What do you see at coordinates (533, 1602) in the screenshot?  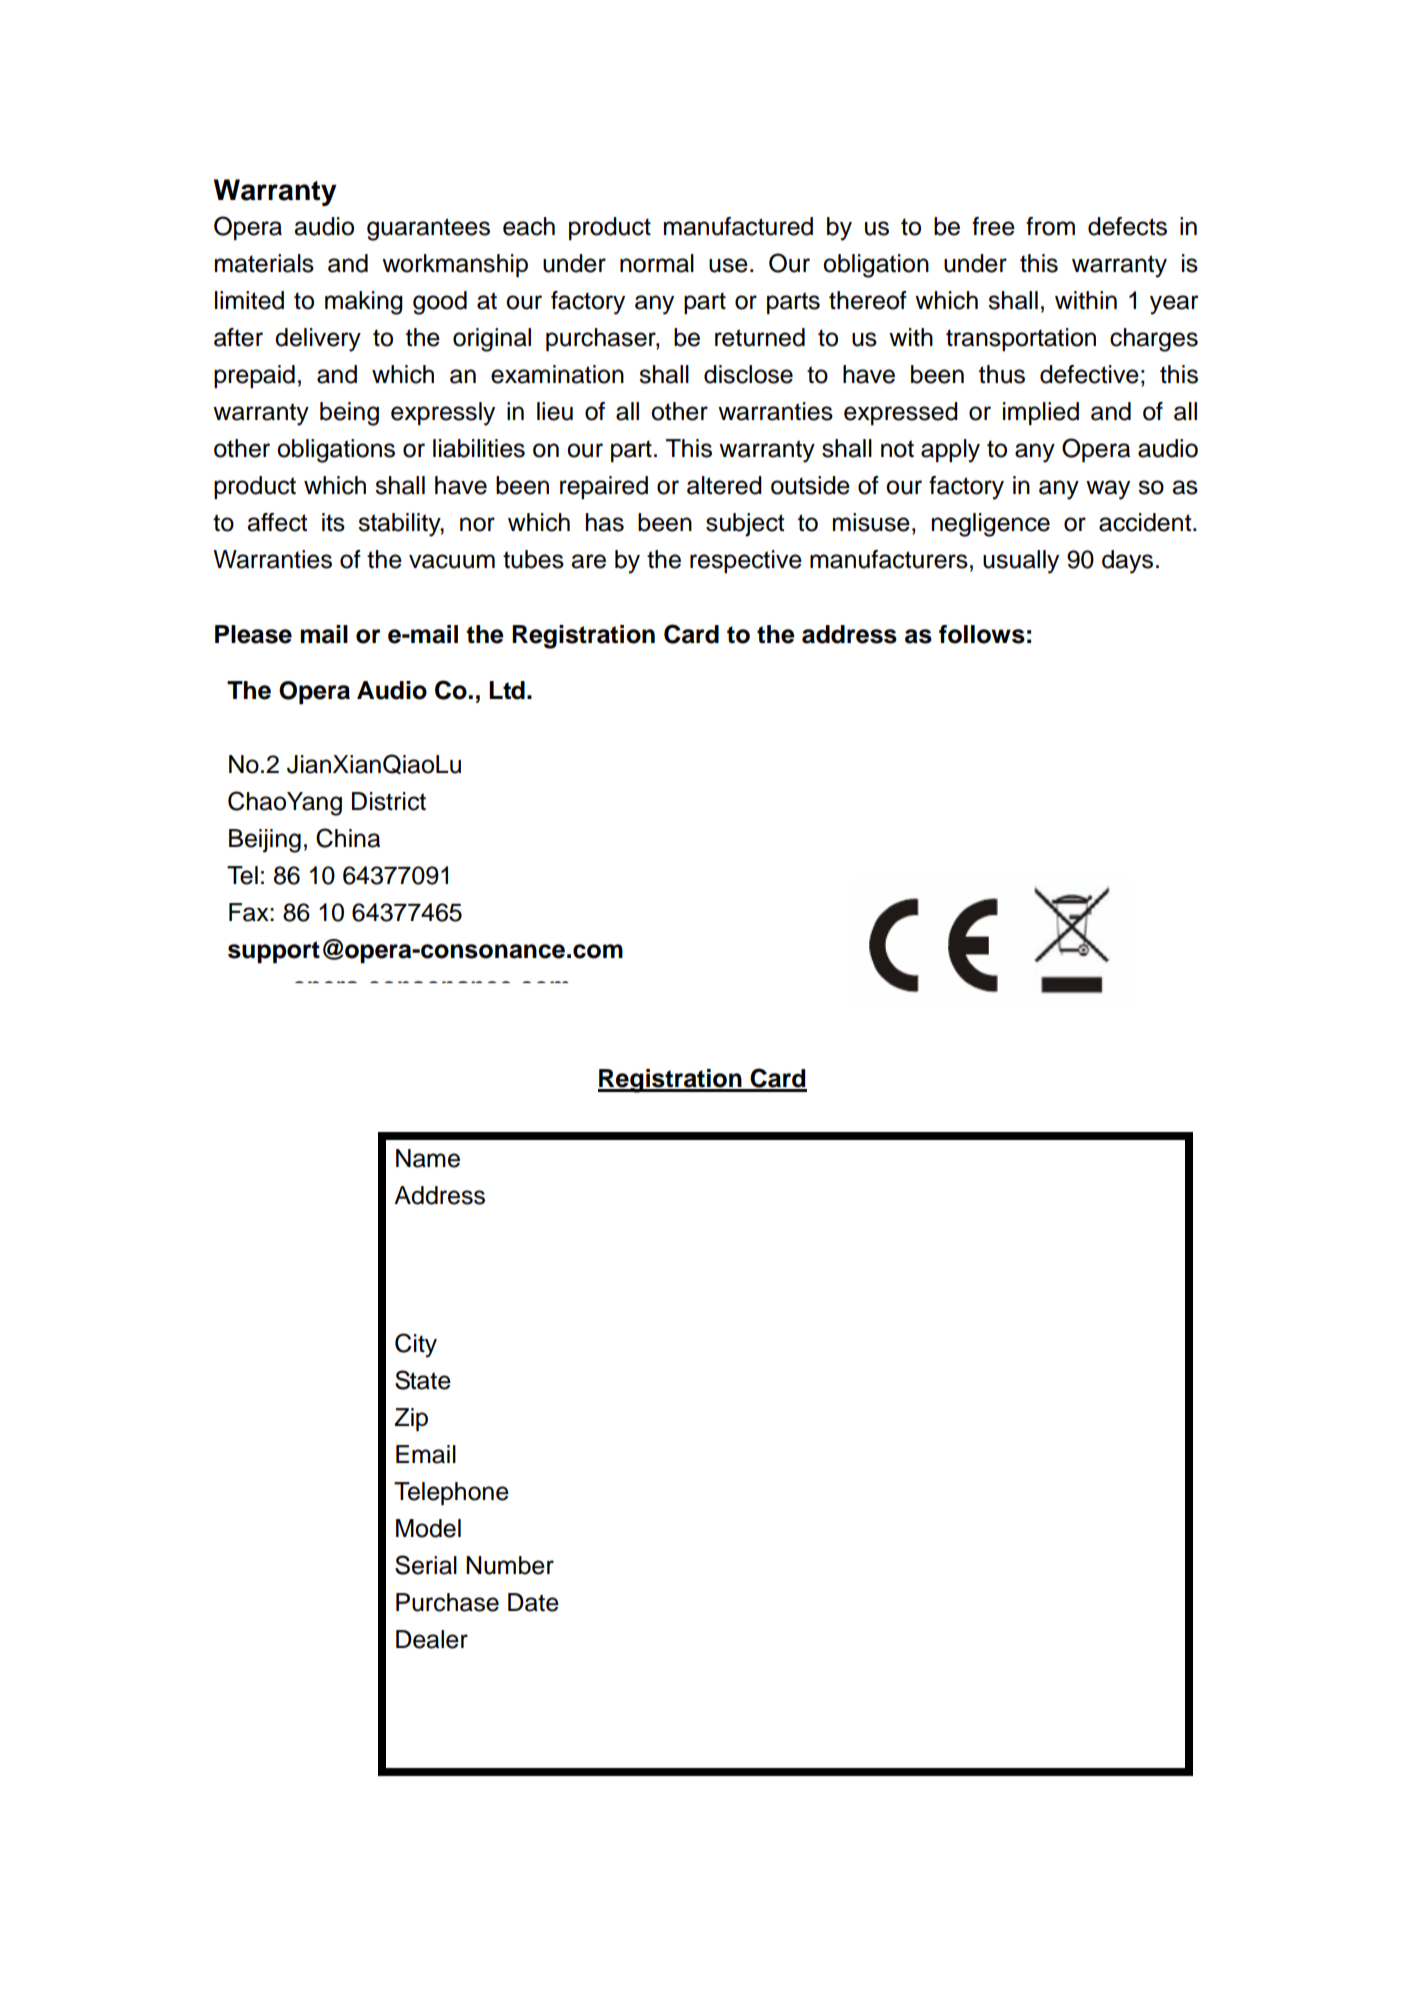 I see `Date` at bounding box center [533, 1602].
